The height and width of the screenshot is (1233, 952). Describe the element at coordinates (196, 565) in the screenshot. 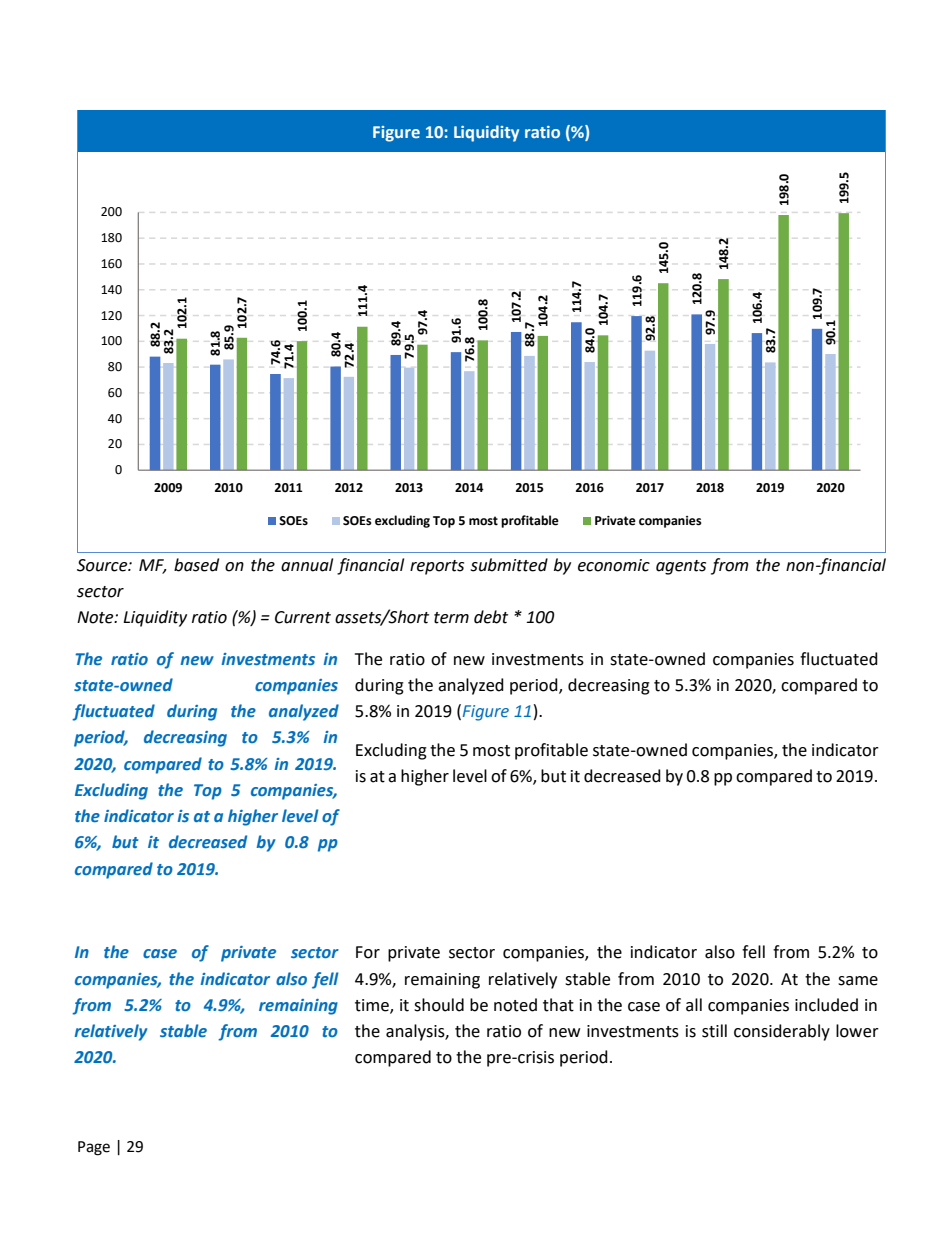

I see `based` at that location.
